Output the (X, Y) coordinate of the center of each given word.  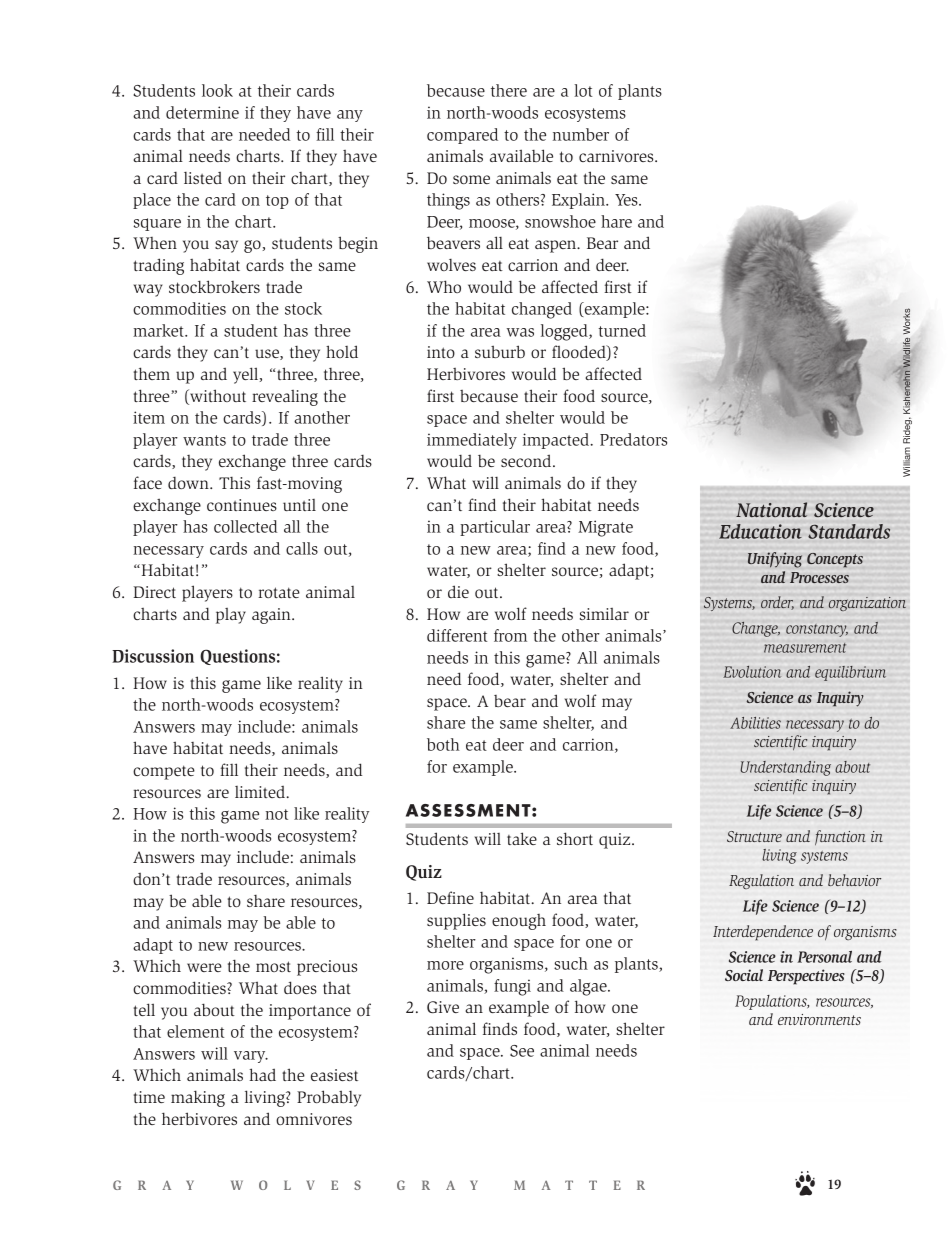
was (520, 332)
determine (202, 112)
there (509, 90)
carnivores (617, 156)
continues (242, 505)
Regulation (761, 881)
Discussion (153, 656)
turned (622, 330)
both (443, 744)
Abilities (755, 723)
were (204, 967)
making (198, 1098)
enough (519, 922)
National (771, 509)
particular (495, 528)
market (159, 330)
